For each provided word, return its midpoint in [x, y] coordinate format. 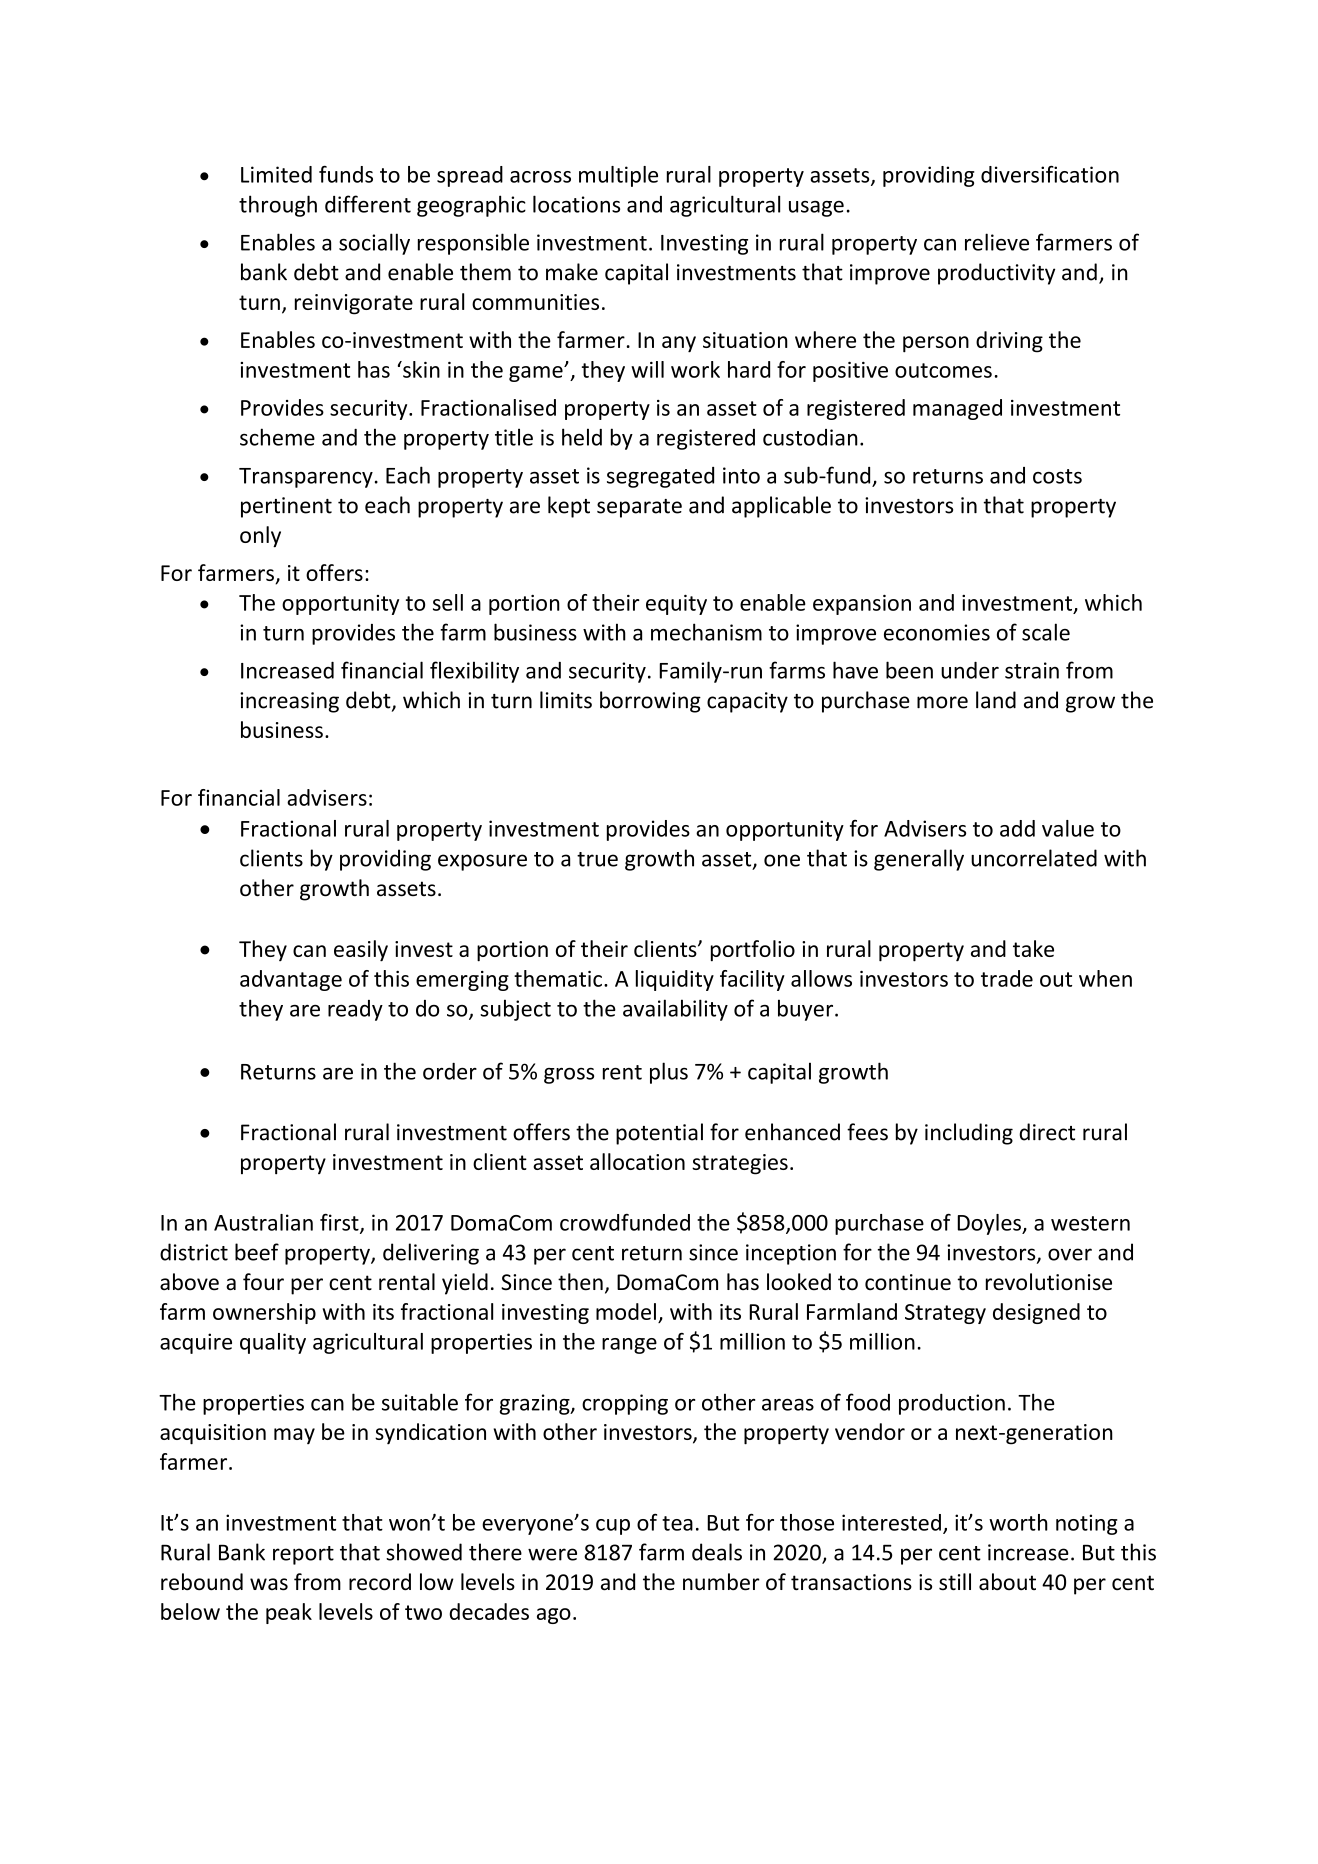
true [597, 859]
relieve [997, 242]
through [278, 206]
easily [361, 951]
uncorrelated [1034, 858]
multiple [618, 176]
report [303, 1555]
